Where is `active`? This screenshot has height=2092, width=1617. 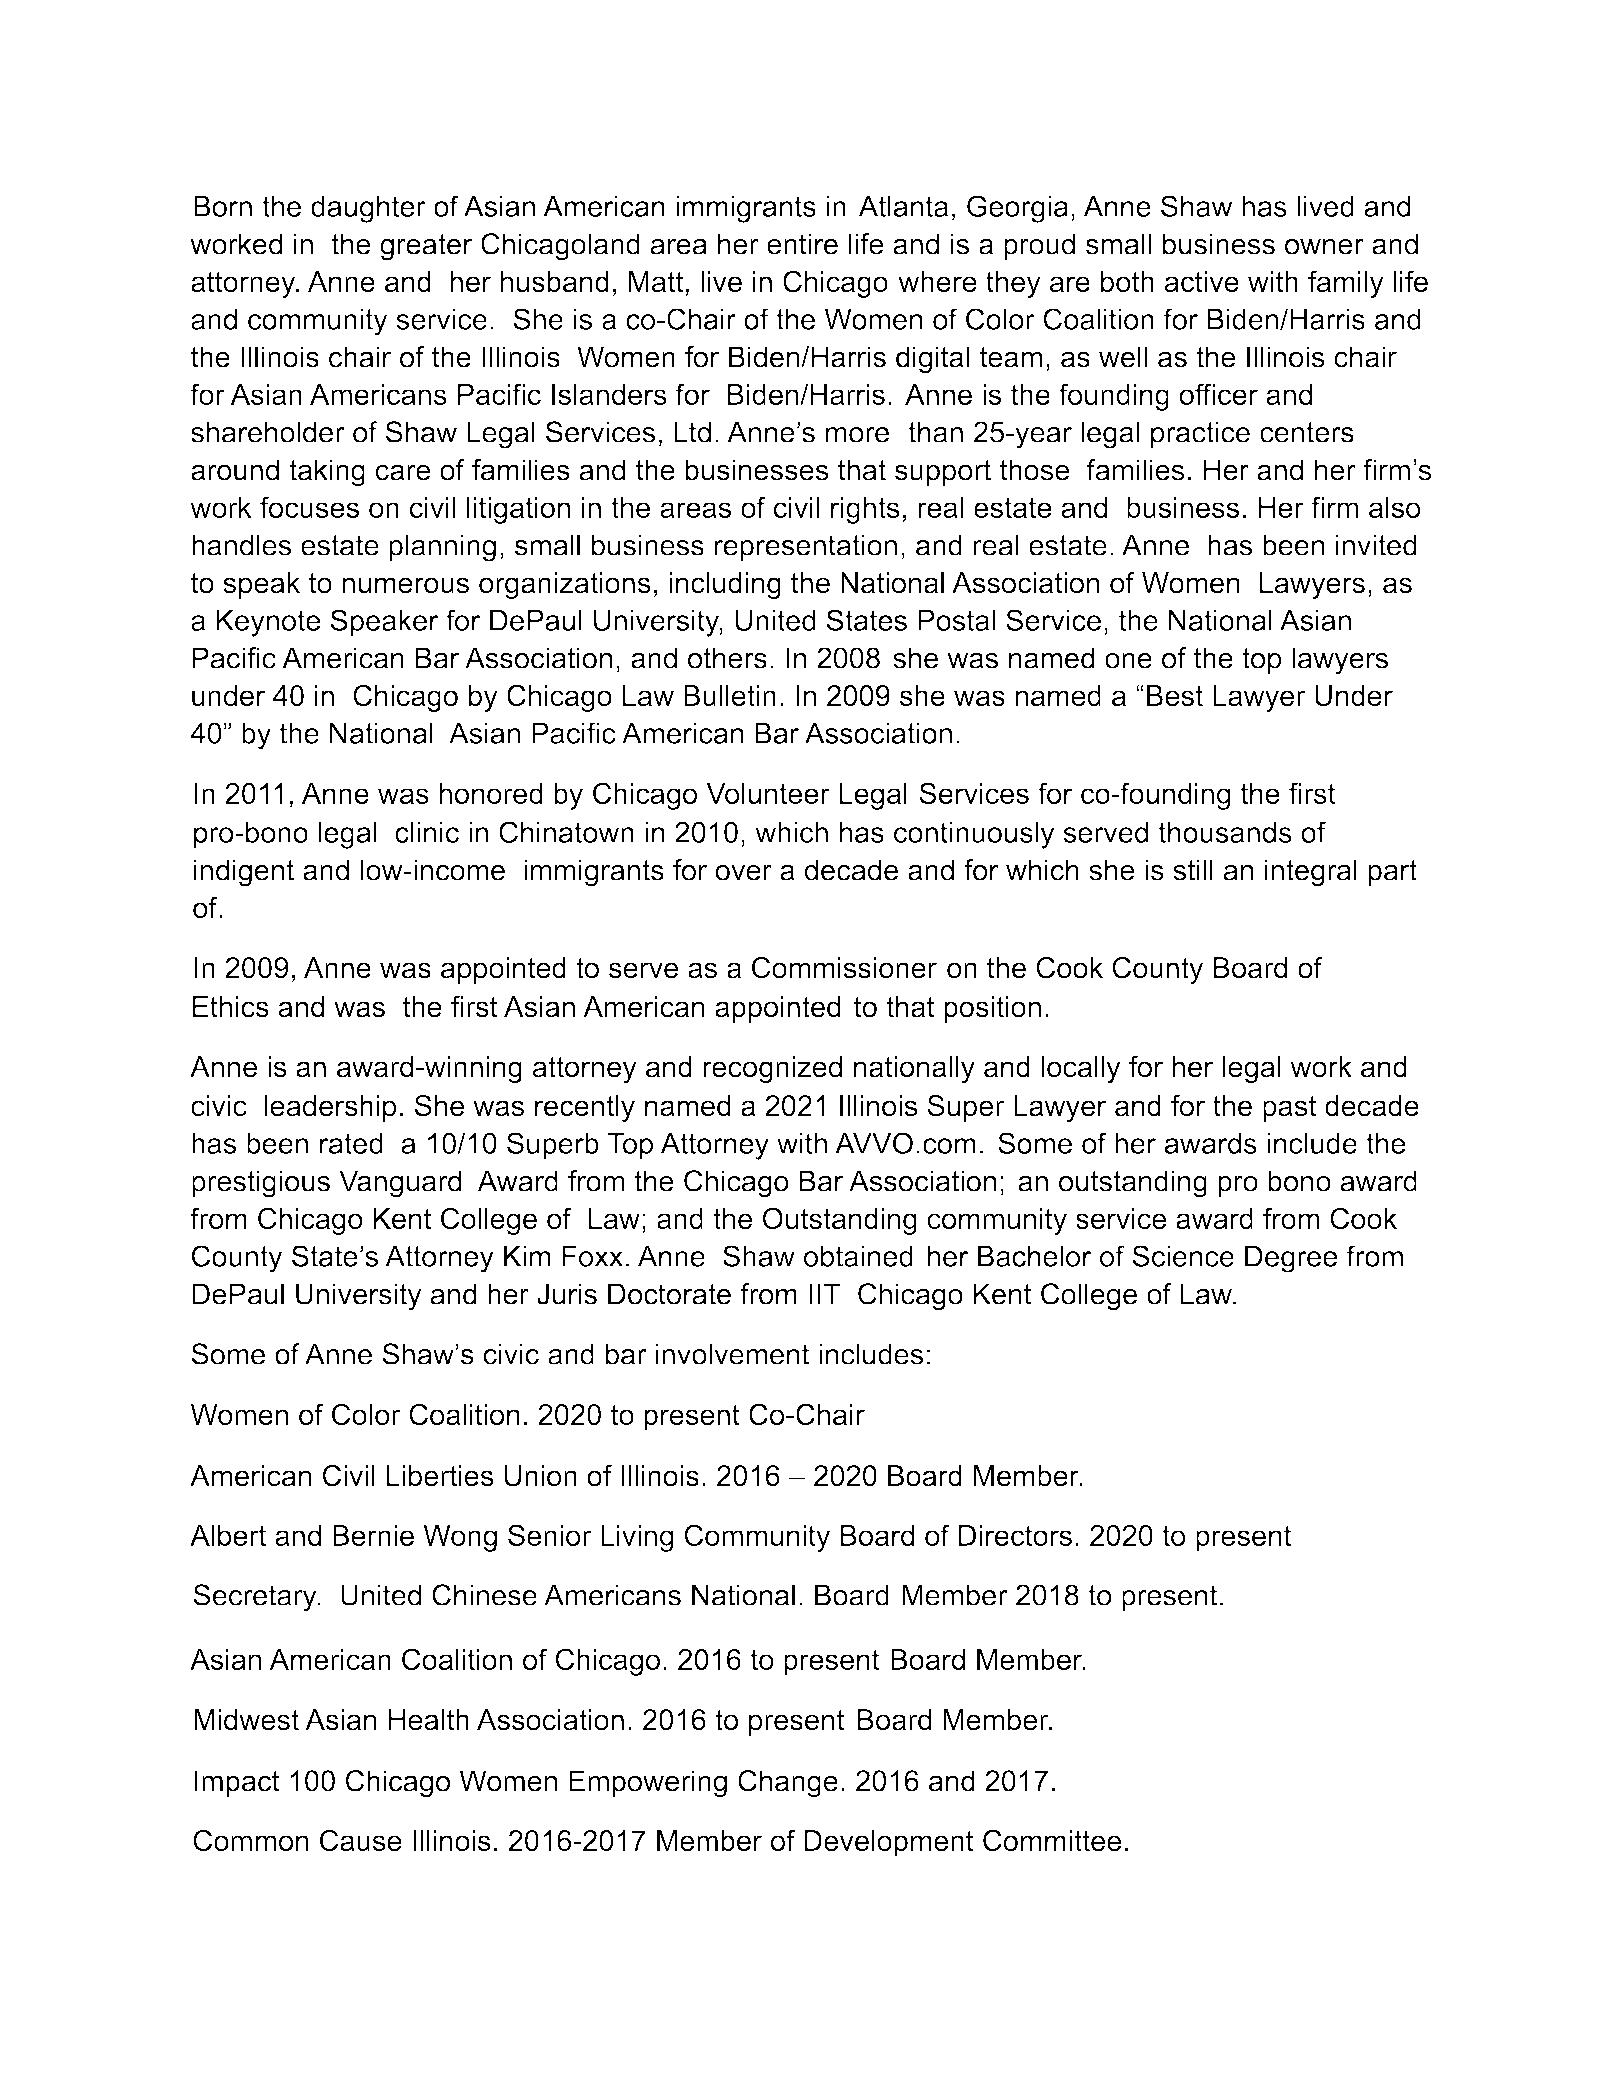 active is located at coordinates (1202, 281).
